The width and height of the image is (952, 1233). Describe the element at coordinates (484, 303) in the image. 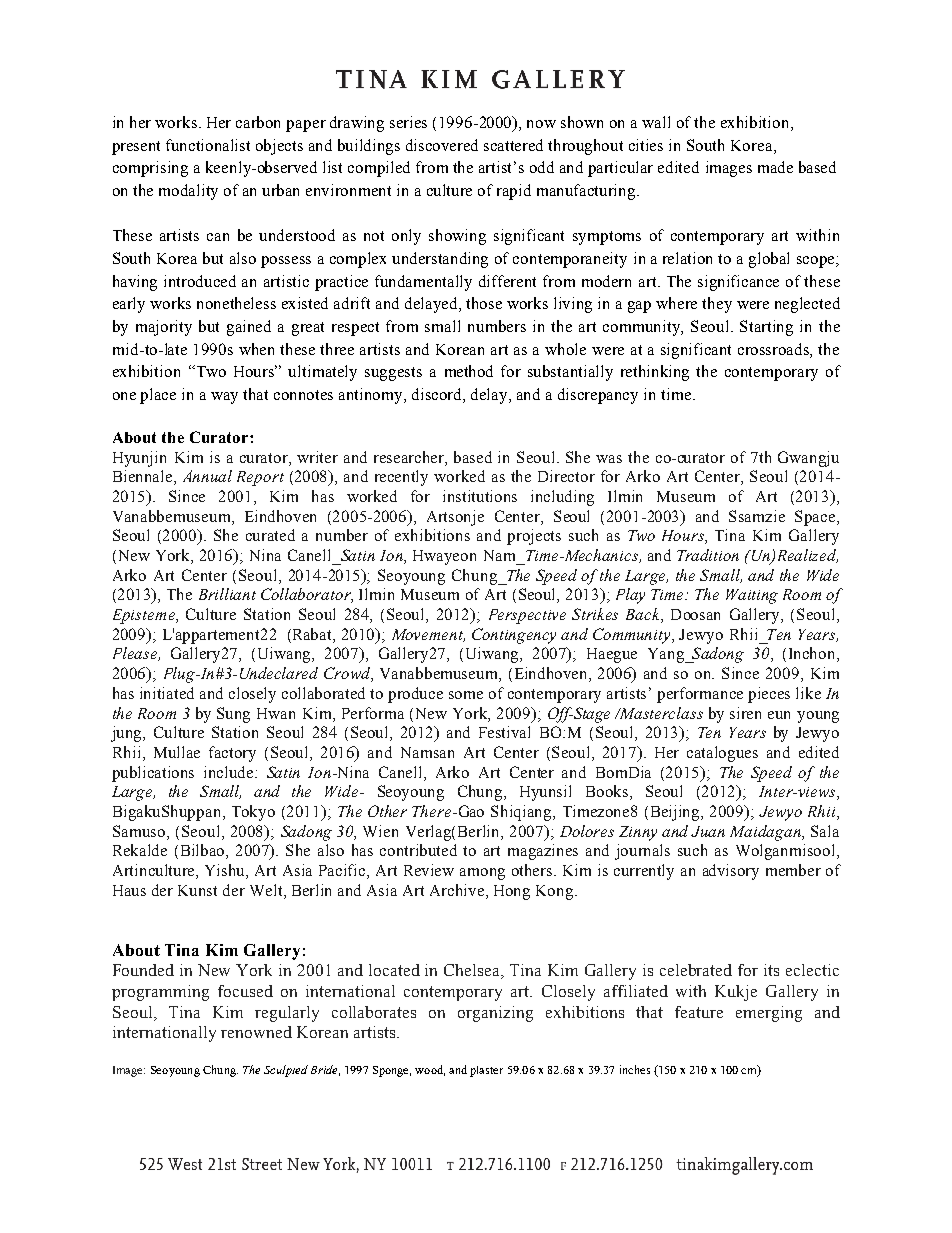

I see `those` at that location.
